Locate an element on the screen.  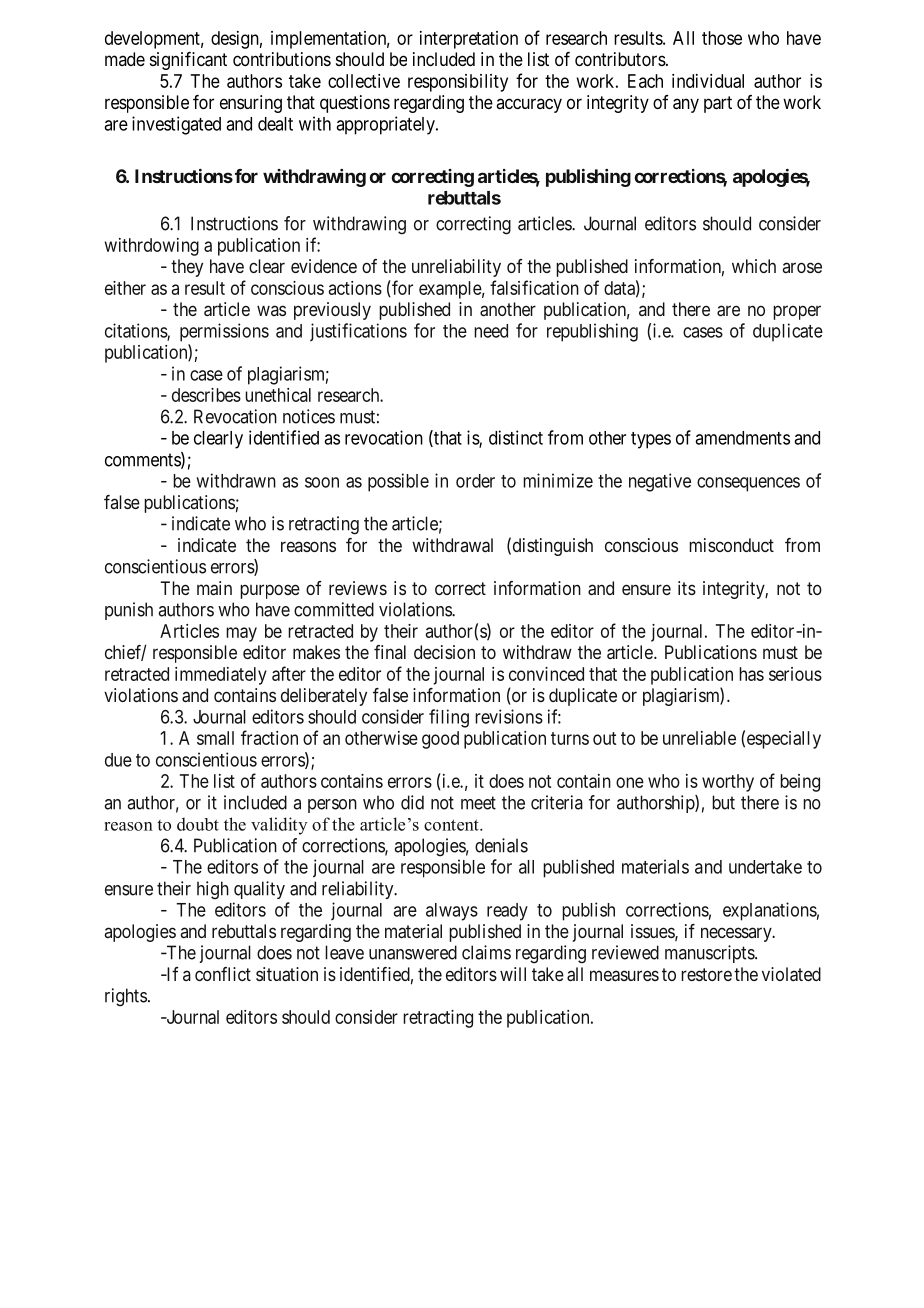
conflict is located at coordinates (223, 974).
